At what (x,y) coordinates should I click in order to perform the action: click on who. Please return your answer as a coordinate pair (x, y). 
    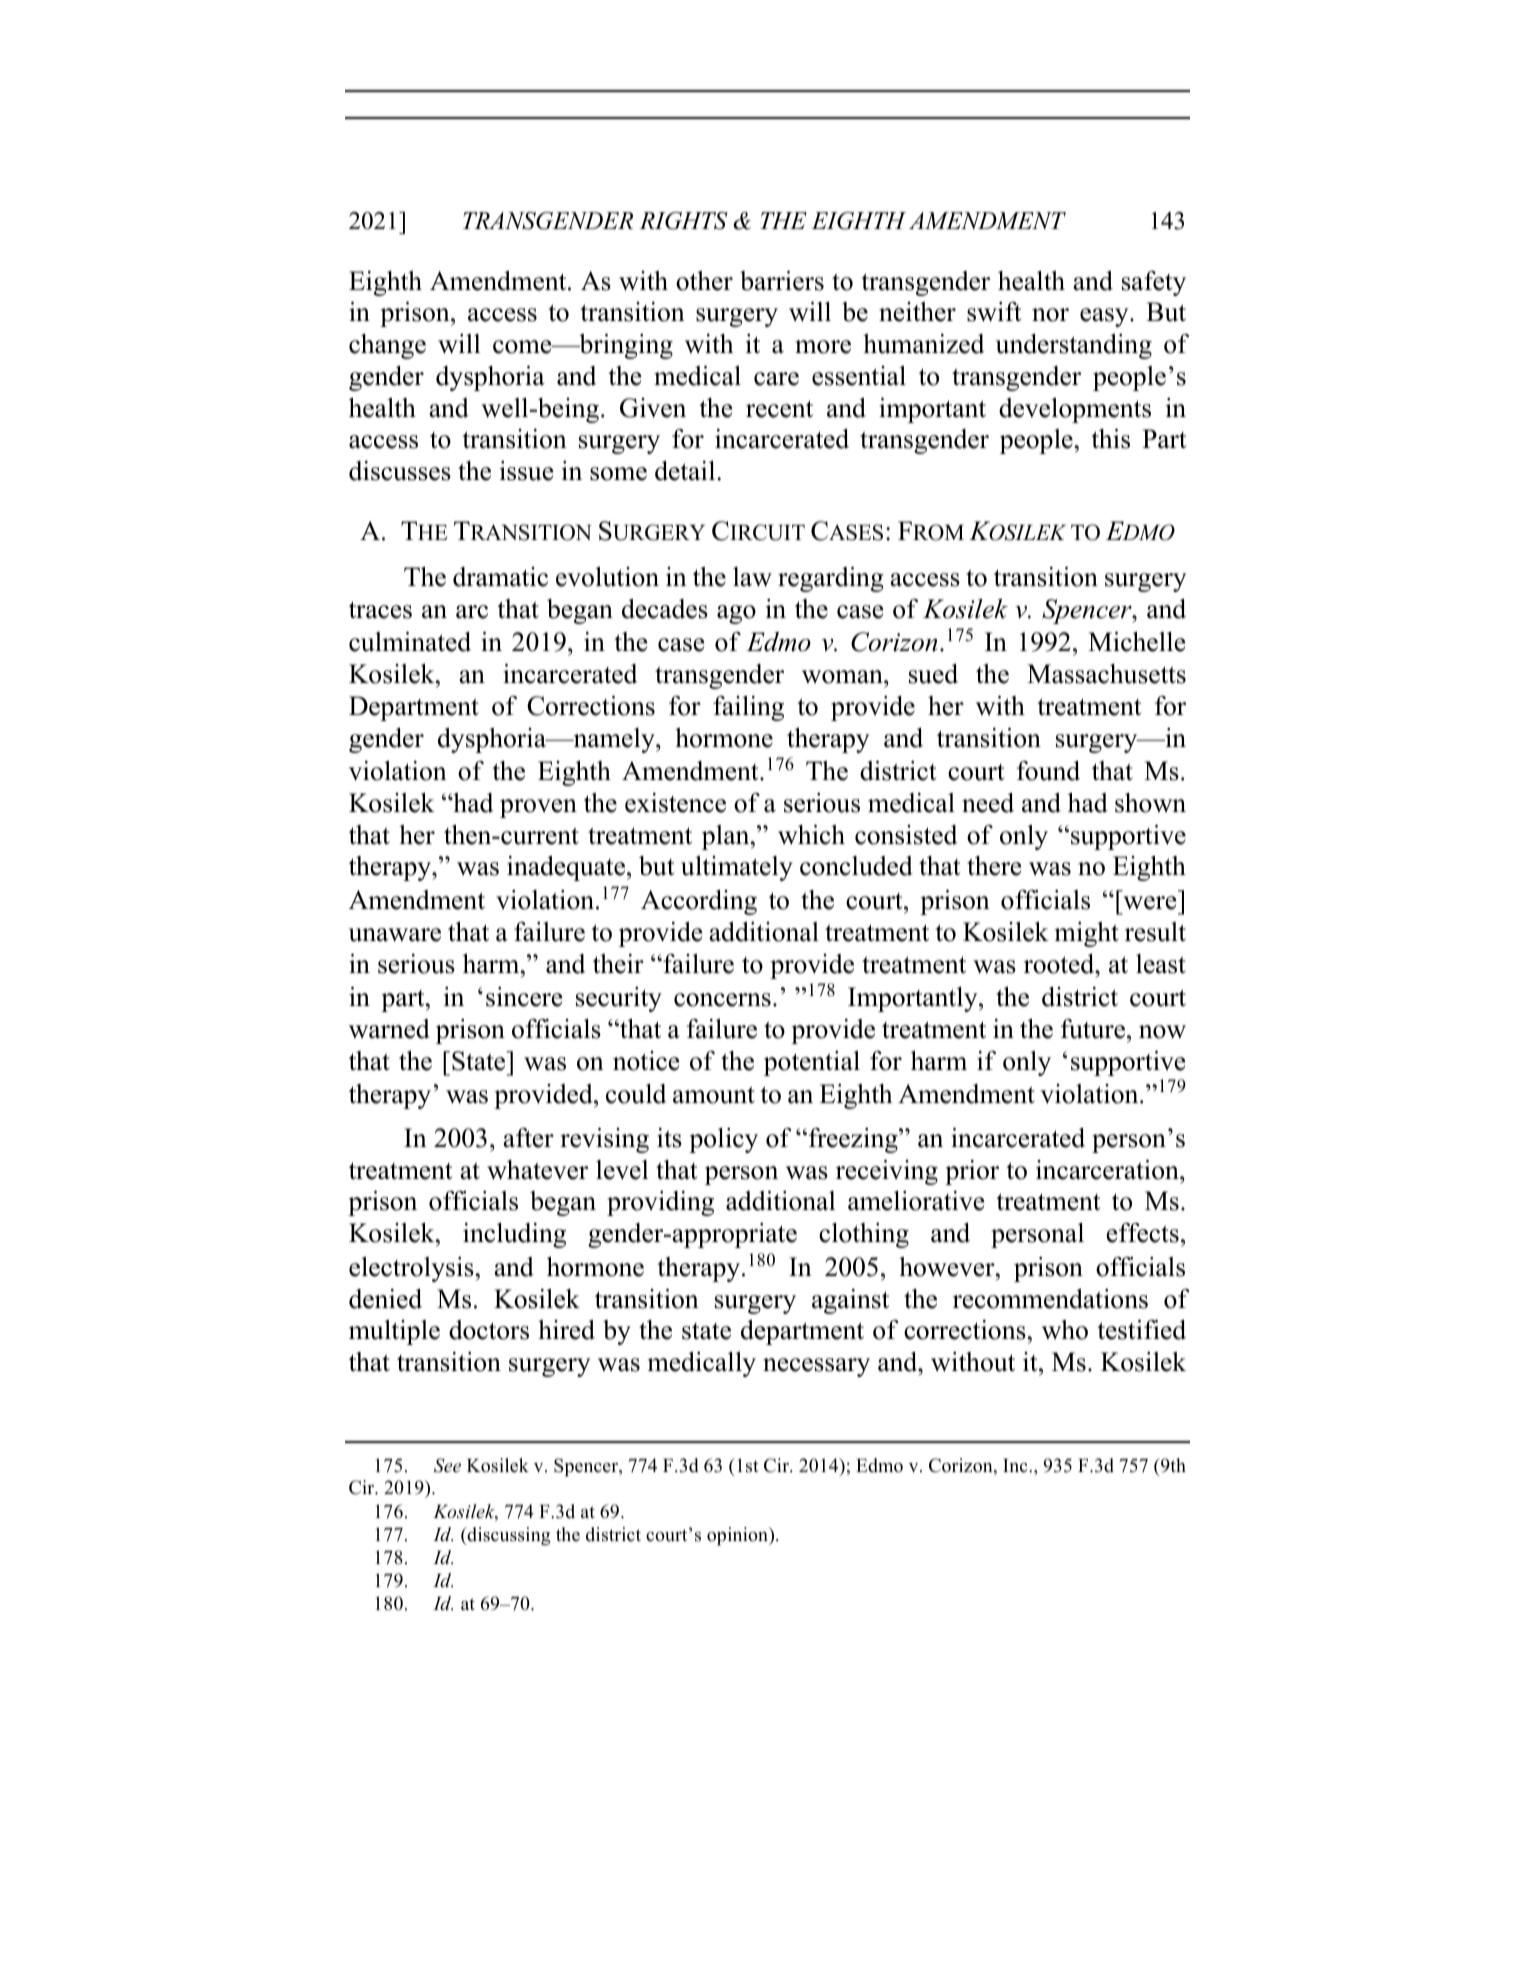
    Looking at the image, I should click on (1065, 1330).
